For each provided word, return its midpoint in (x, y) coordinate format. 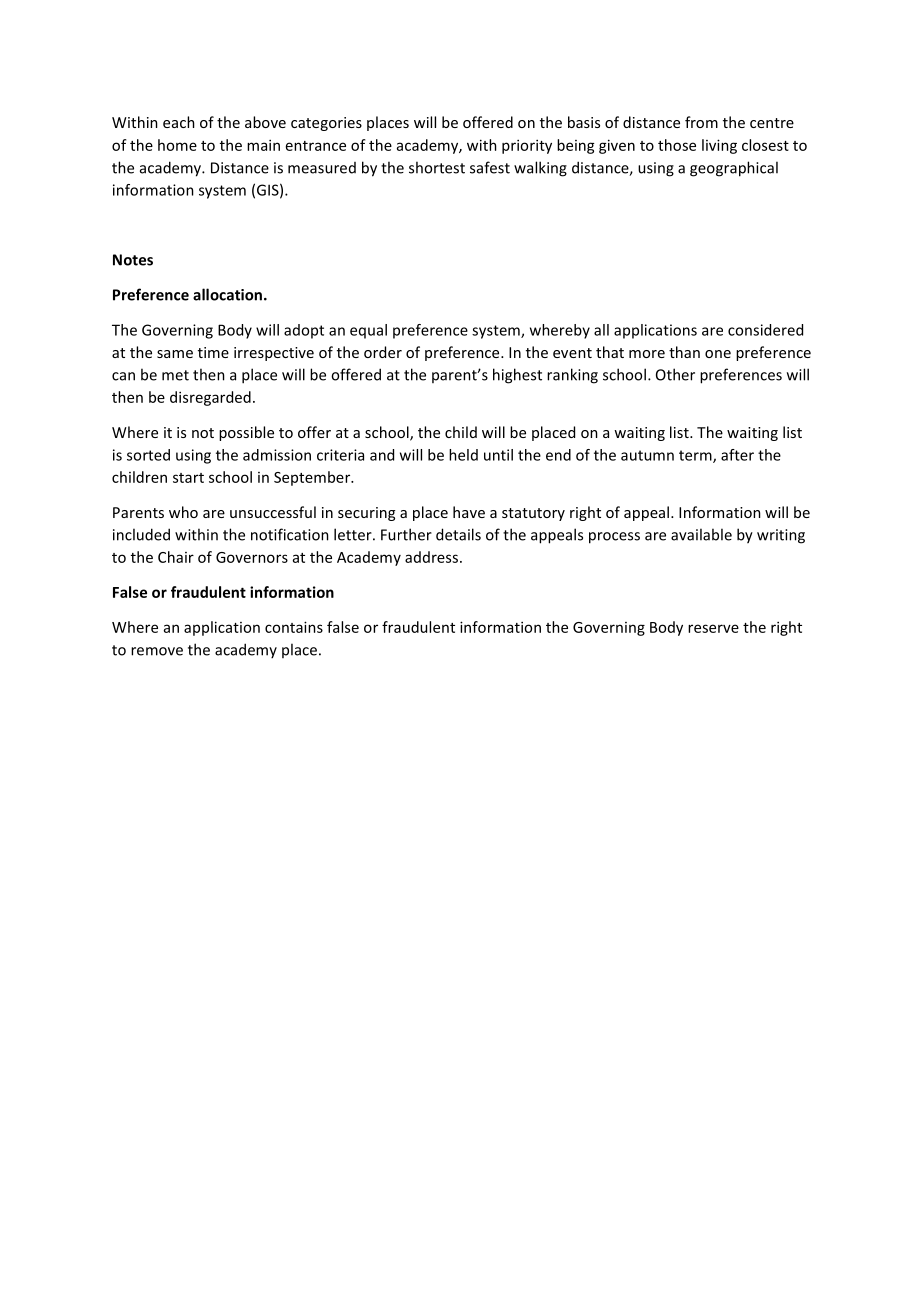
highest (517, 376)
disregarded (210, 398)
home (177, 145)
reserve (713, 628)
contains (294, 627)
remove (157, 651)
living (719, 146)
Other (675, 374)
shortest (437, 167)
